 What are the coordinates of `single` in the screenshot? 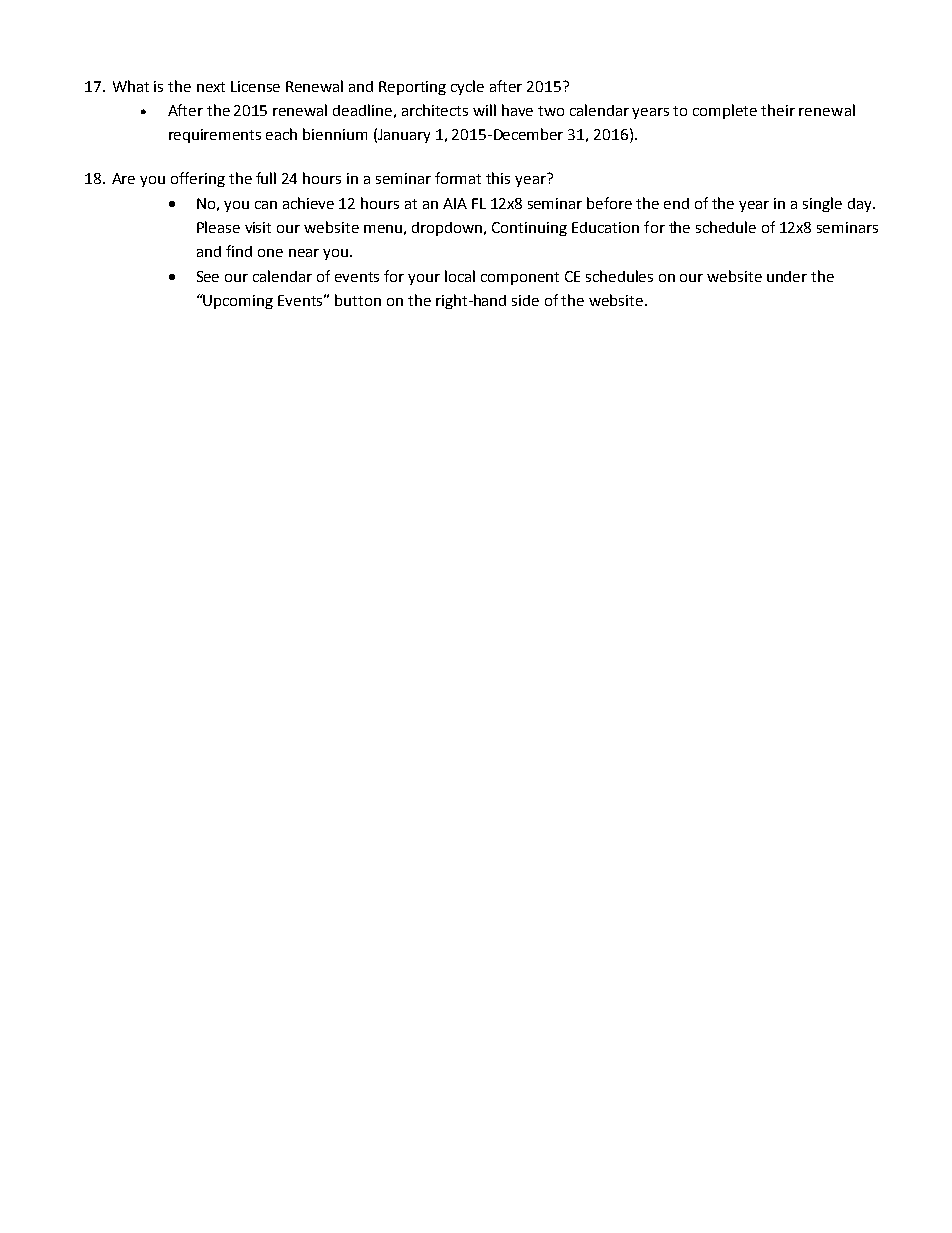 It's located at (822, 204).
